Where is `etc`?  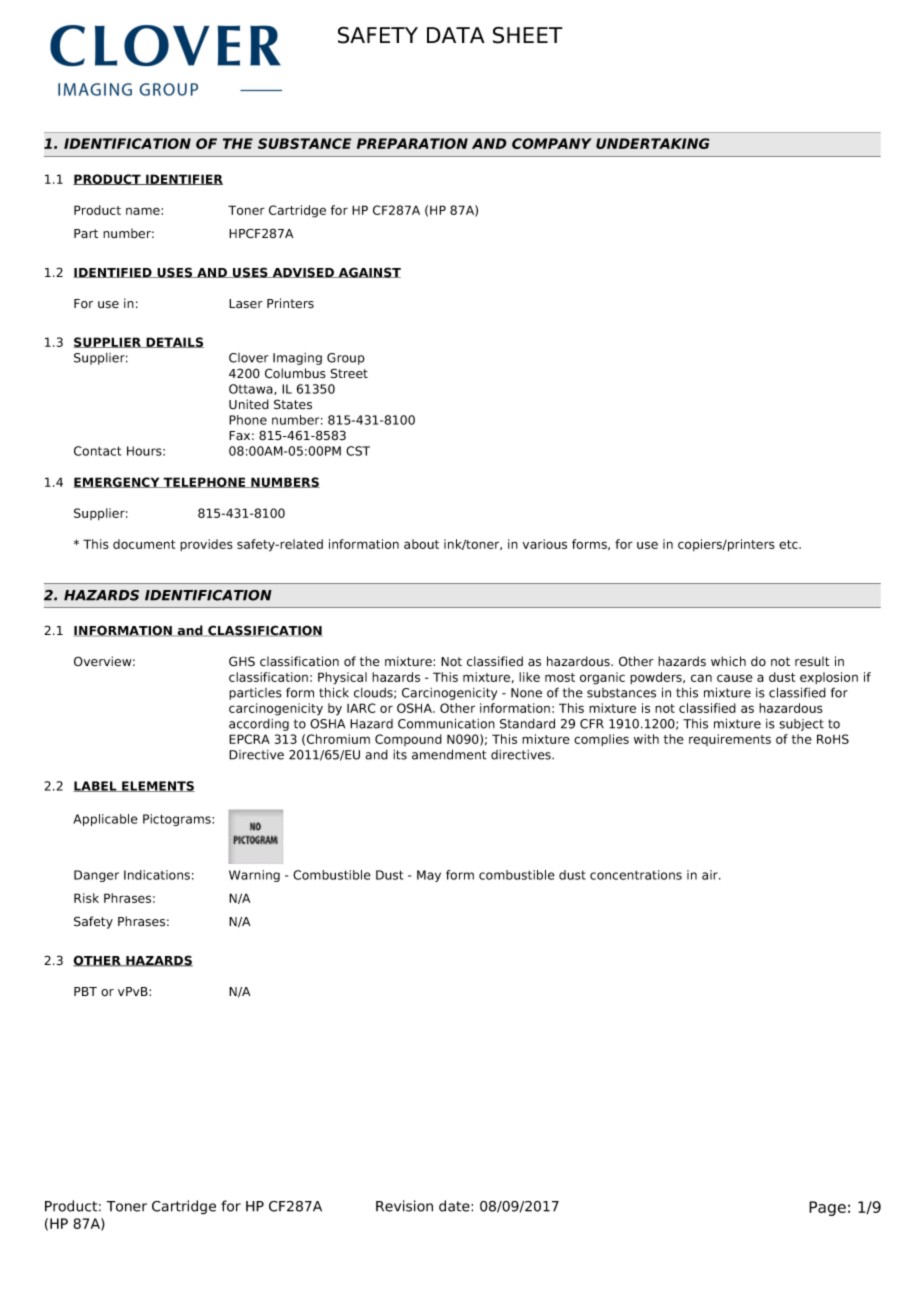 etc is located at coordinates (789, 544).
